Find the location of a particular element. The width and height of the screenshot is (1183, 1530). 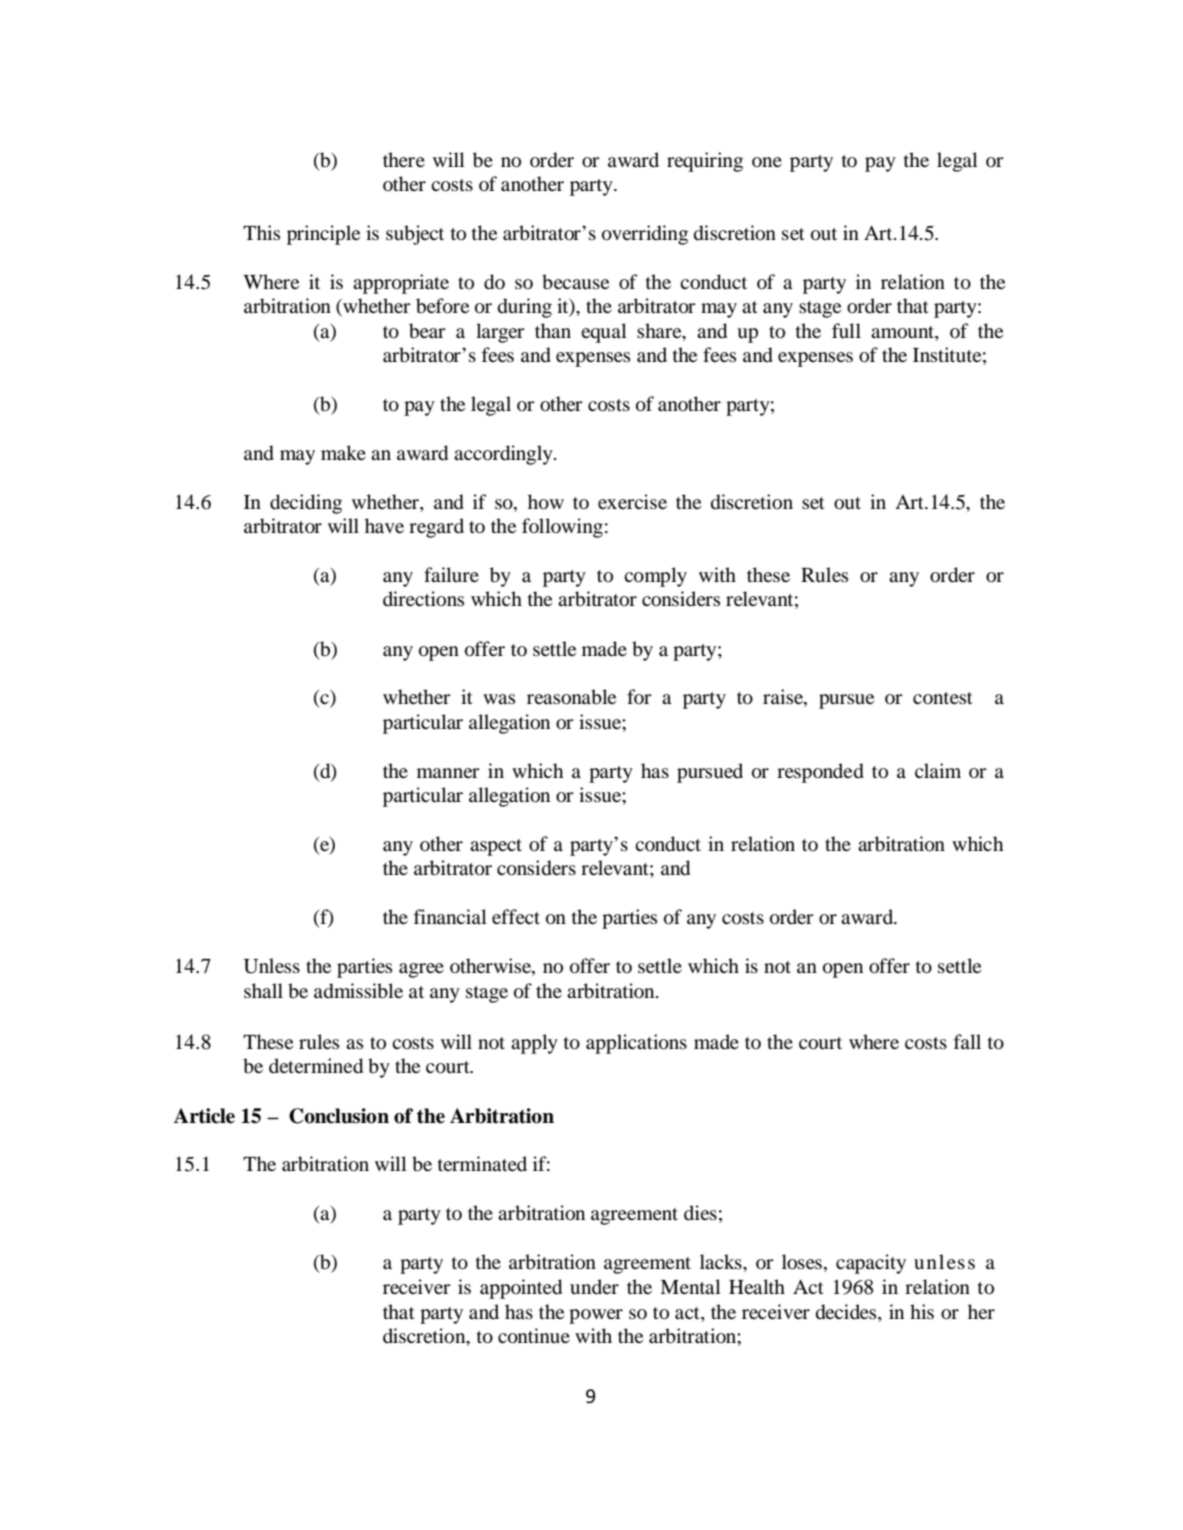

overriding is located at coordinates (645, 235).
